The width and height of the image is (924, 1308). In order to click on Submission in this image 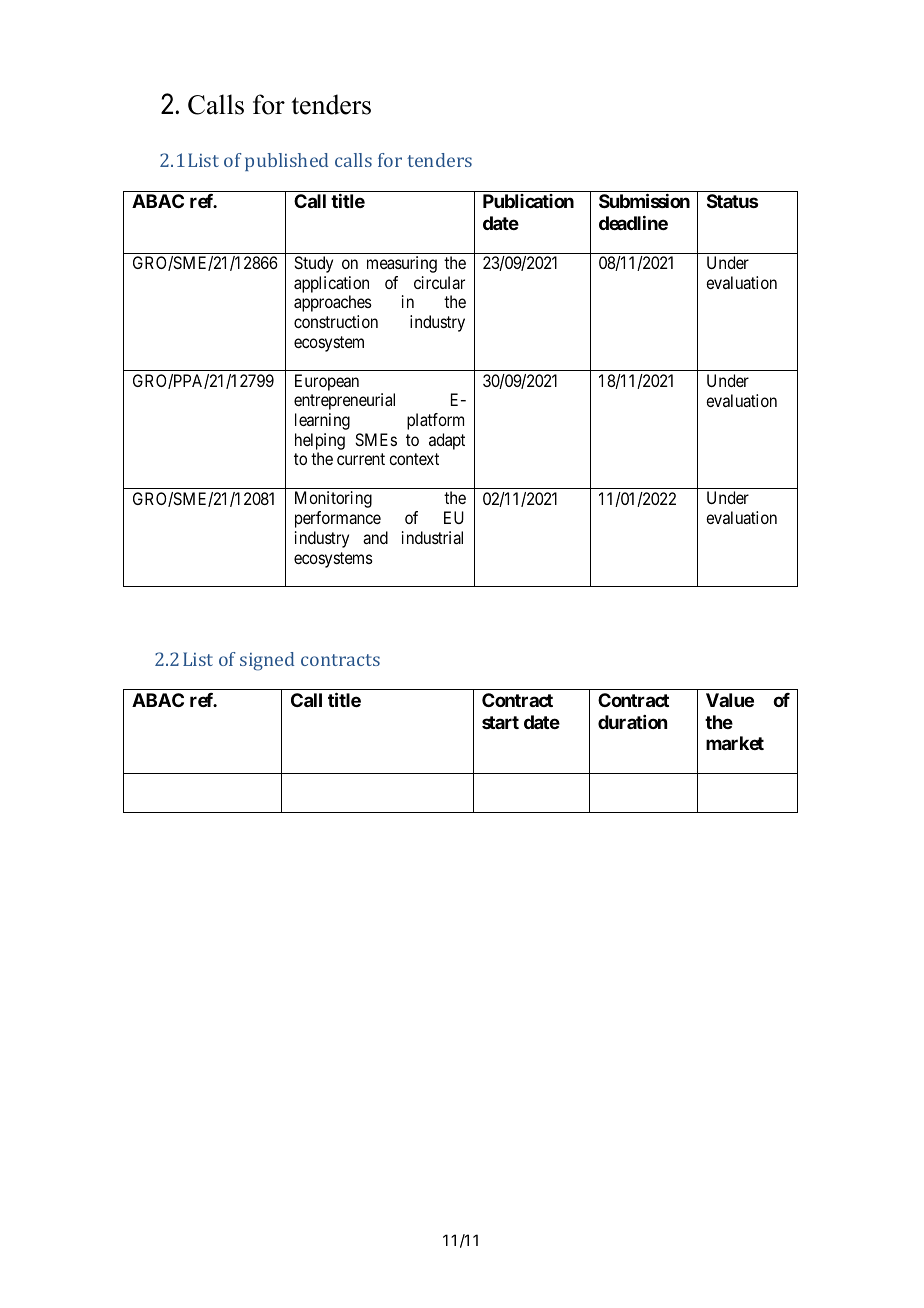, I will do `click(644, 200)`.
